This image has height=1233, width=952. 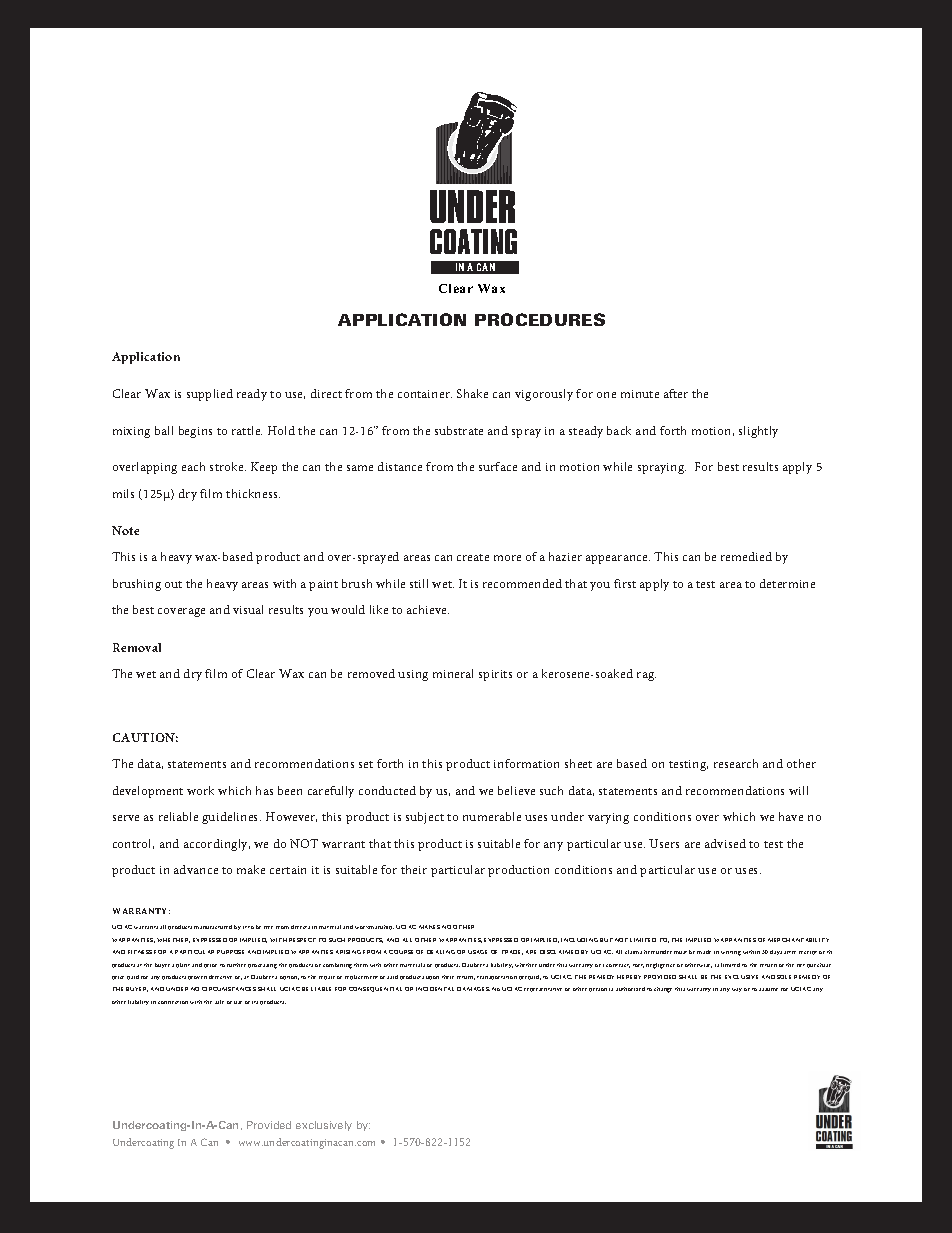 What do you see at coordinates (210, 395) in the image?
I see `supplied` at bounding box center [210, 395].
